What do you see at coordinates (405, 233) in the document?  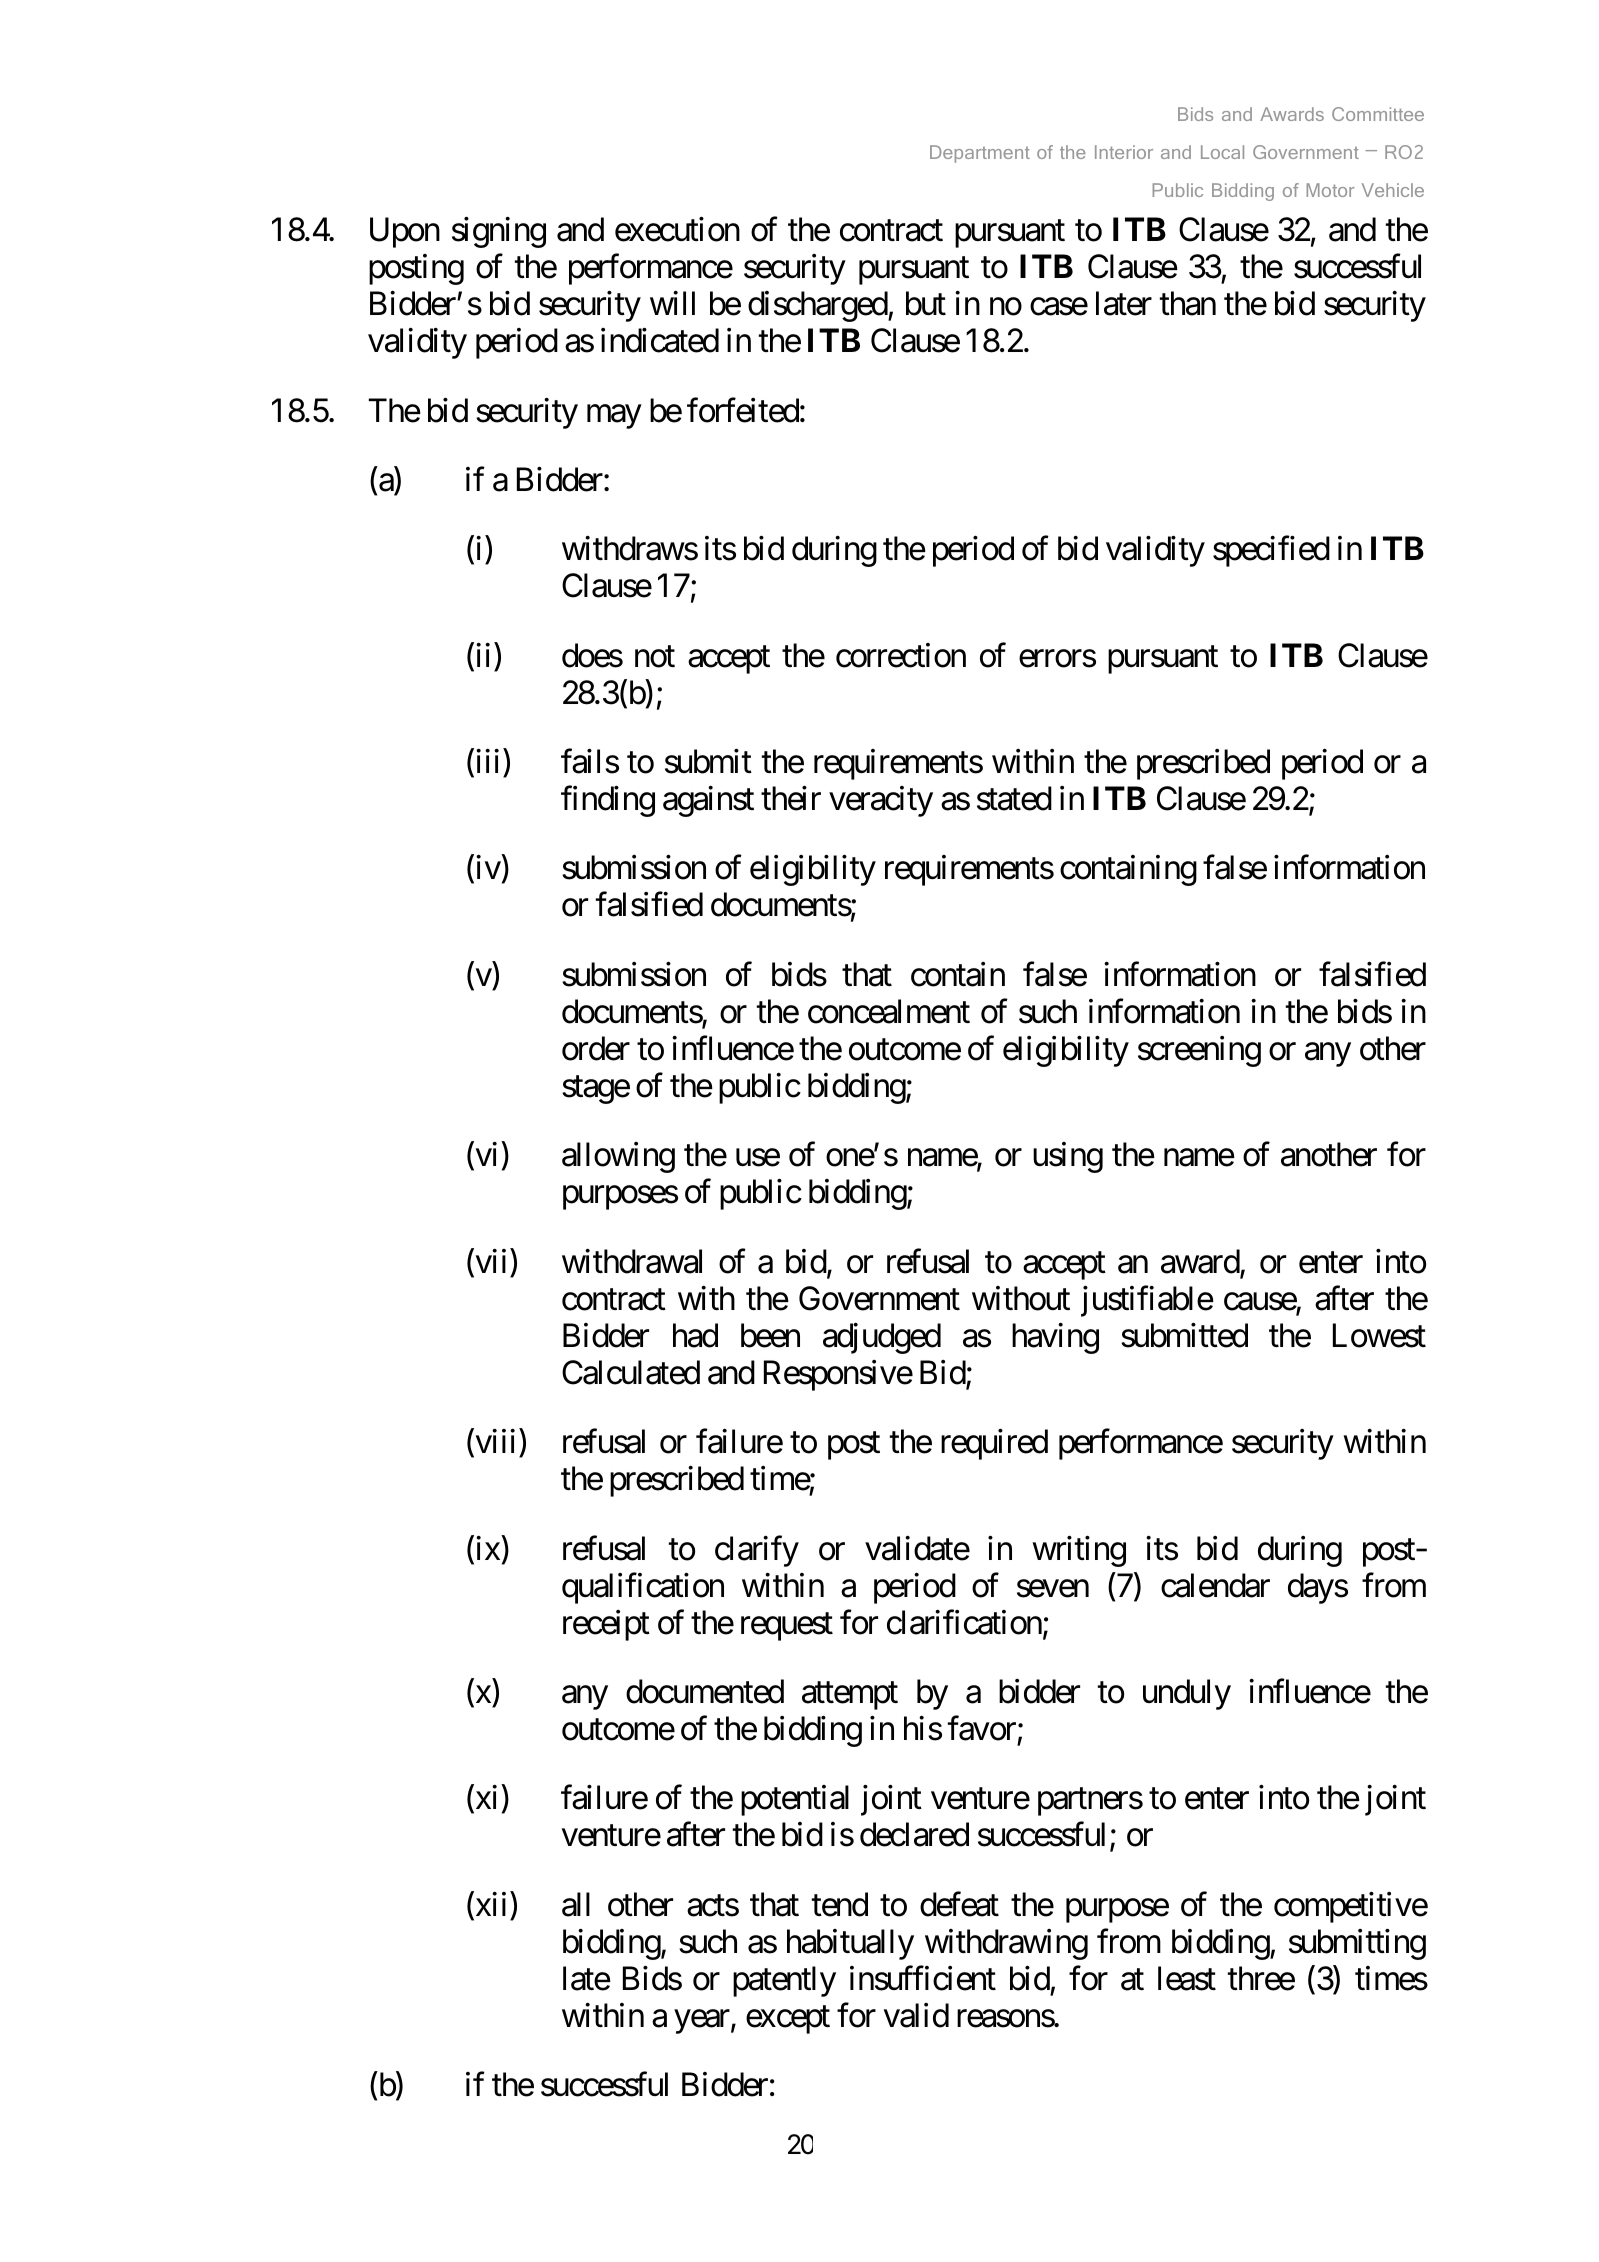 I see `Upon` at bounding box center [405, 233].
